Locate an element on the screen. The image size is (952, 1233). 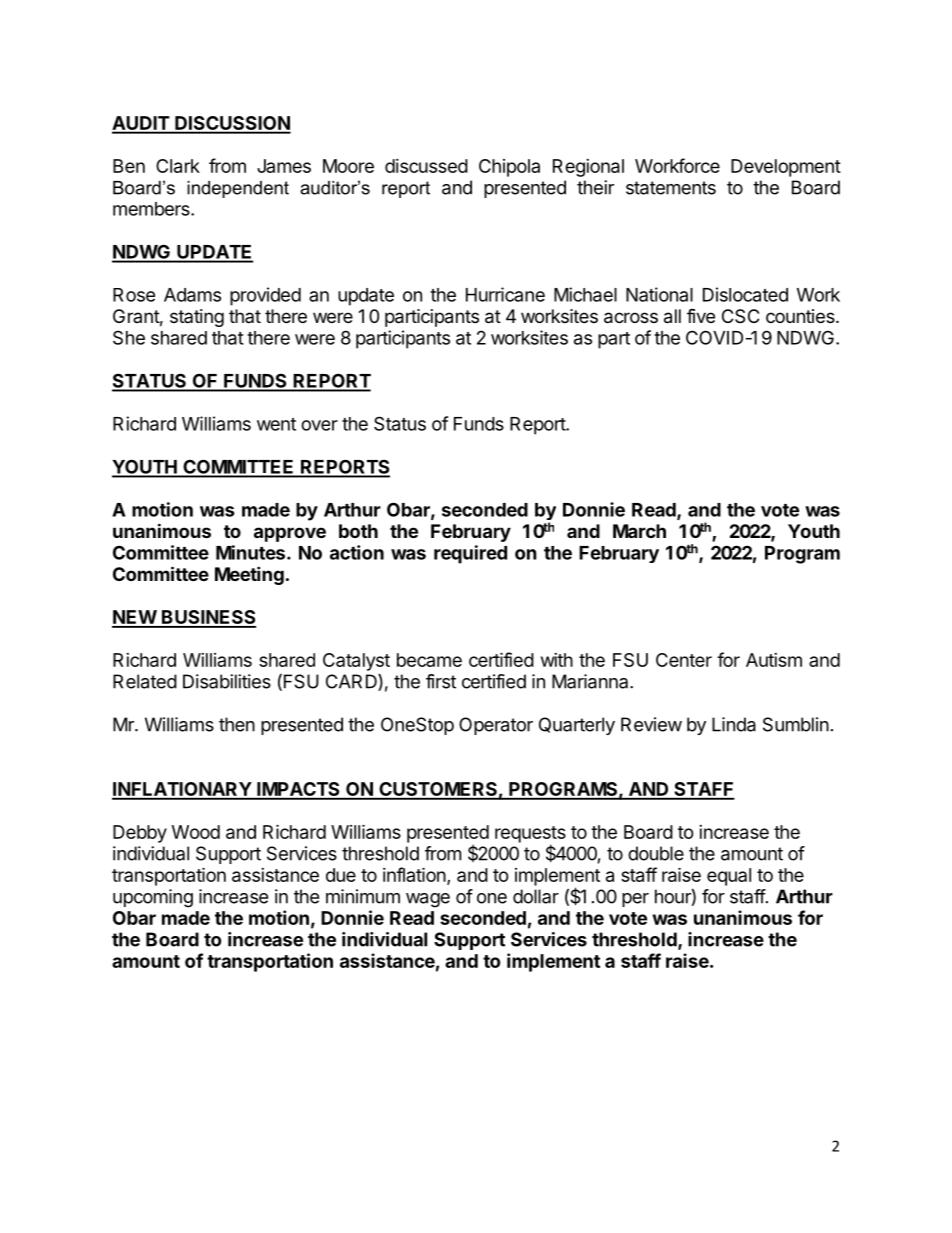
statements is located at coordinates (671, 188).
